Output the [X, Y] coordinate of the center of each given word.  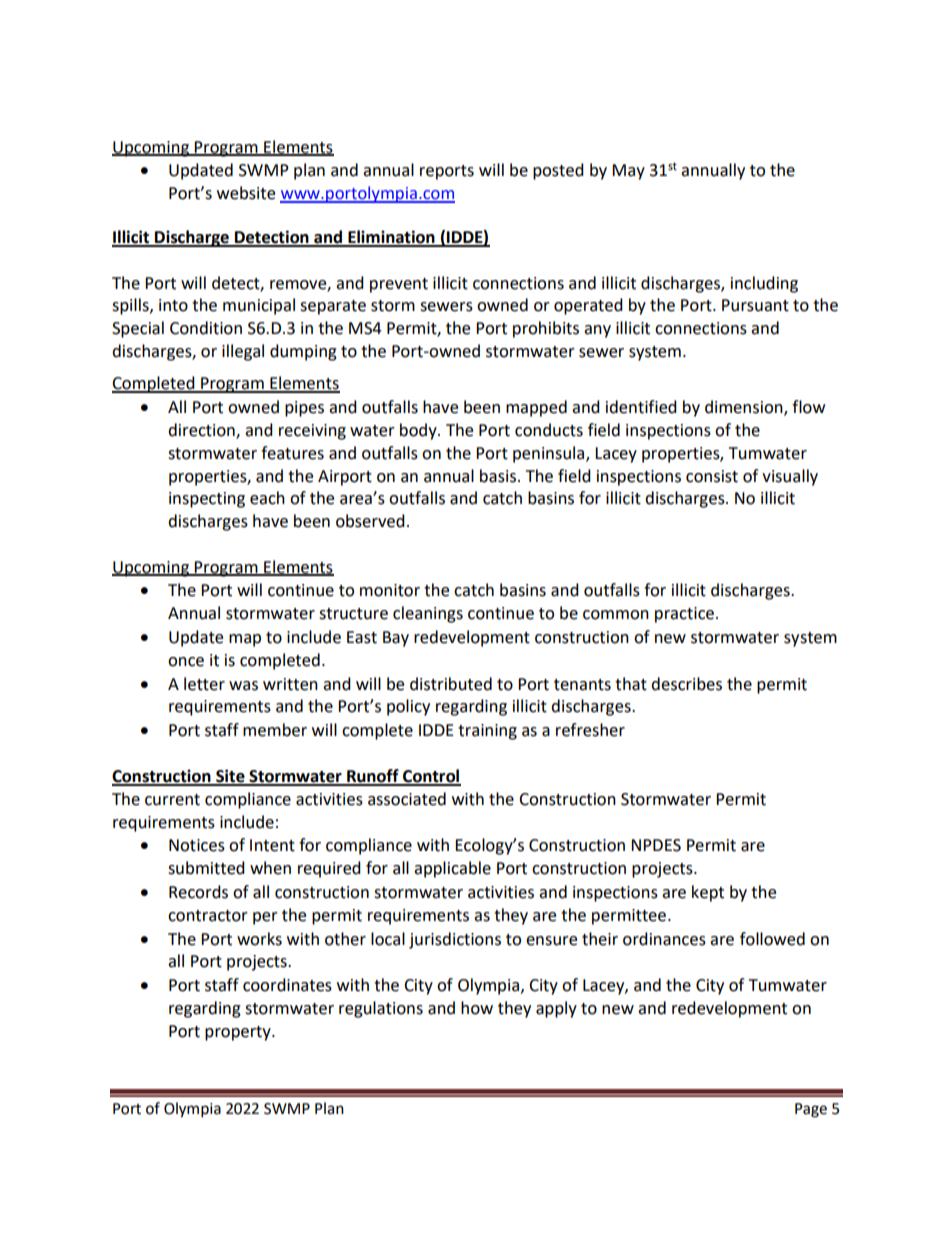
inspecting [207, 500]
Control [431, 777]
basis [498, 476]
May [628, 172]
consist [712, 476]
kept [708, 893]
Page [811, 1110]
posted [558, 171]
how [477, 1008]
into [173, 305]
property [239, 1033]
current [172, 800]
